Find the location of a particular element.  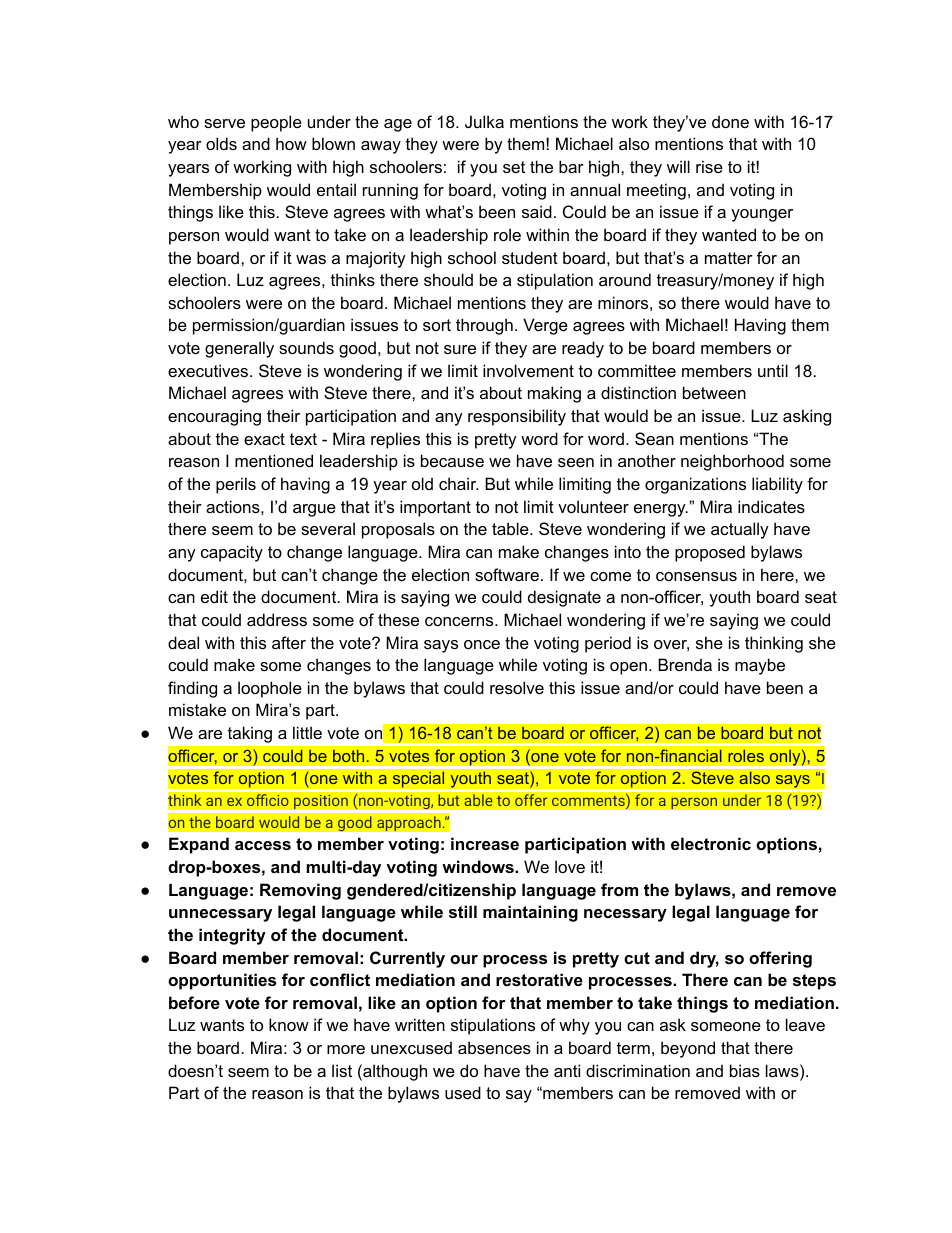

exact is located at coordinates (264, 439).
